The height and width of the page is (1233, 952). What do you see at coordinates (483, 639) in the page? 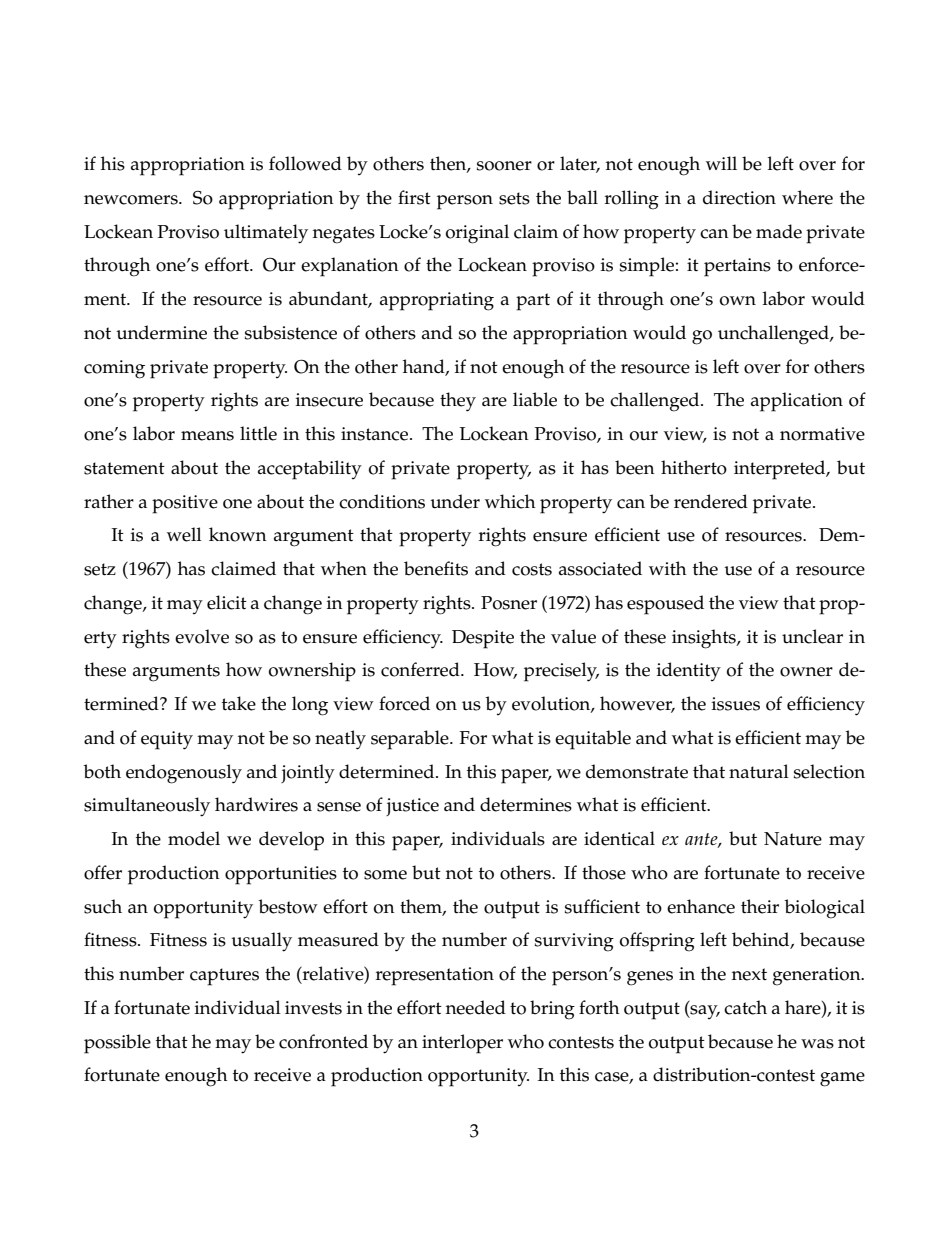
I see `Despite` at bounding box center [483, 639].
